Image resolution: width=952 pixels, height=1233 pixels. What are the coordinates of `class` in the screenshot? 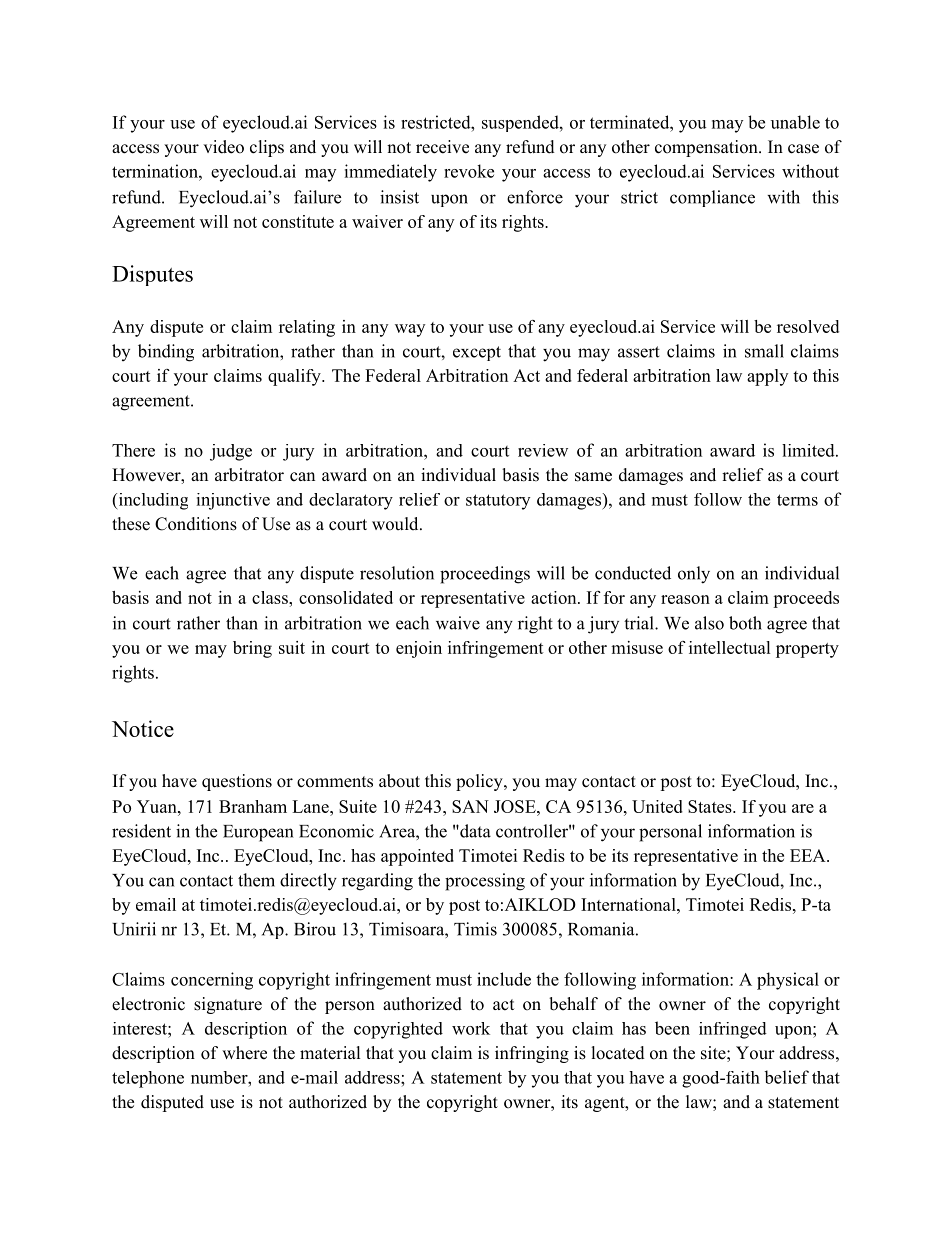 It's located at (271, 597).
